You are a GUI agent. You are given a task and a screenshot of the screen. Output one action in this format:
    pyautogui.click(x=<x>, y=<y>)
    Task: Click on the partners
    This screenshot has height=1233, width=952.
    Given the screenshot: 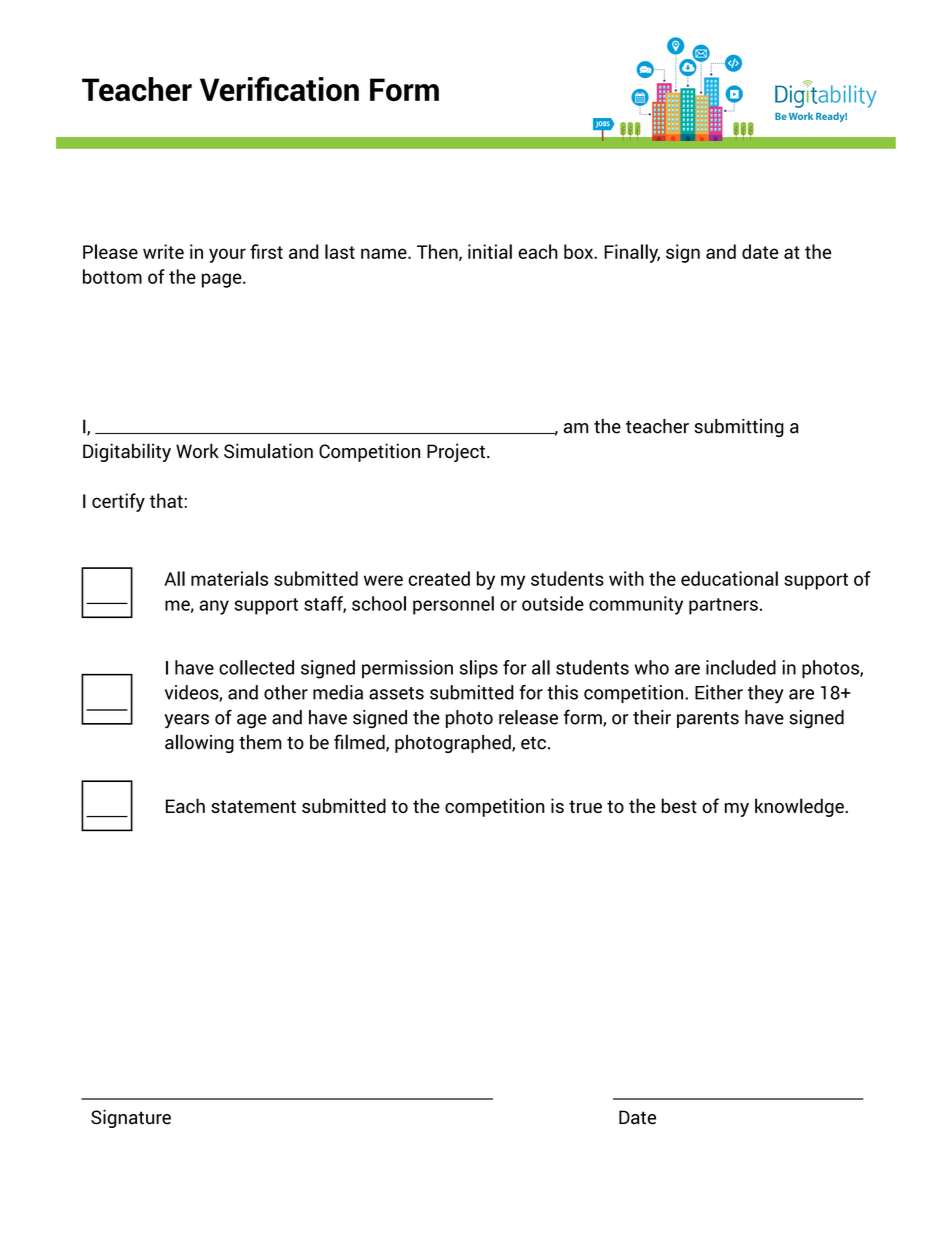 What is the action you would take?
    pyautogui.click(x=723, y=606)
